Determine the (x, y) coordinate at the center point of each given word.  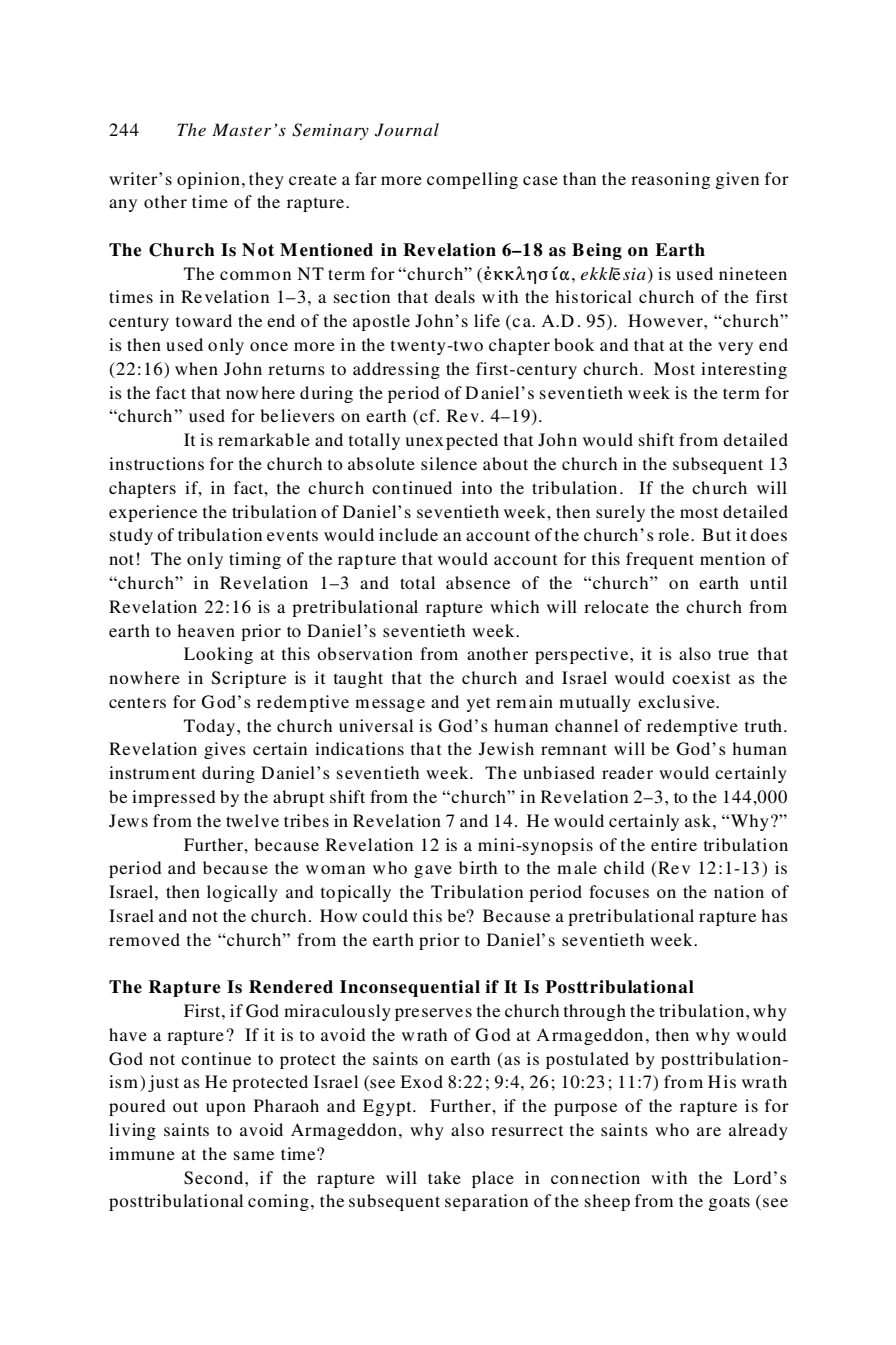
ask (699, 820)
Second (215, 1178)
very (735, 348)
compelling (472, 180)
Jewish (506, 749)
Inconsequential (410, 988)
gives (225, 750)
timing (255, 560)
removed (144, 939)
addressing (396, 370)
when (196, 368)
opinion (208, 180)
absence (478, 582)
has (775, 915)
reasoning (670, 180)
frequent (660, 560)
